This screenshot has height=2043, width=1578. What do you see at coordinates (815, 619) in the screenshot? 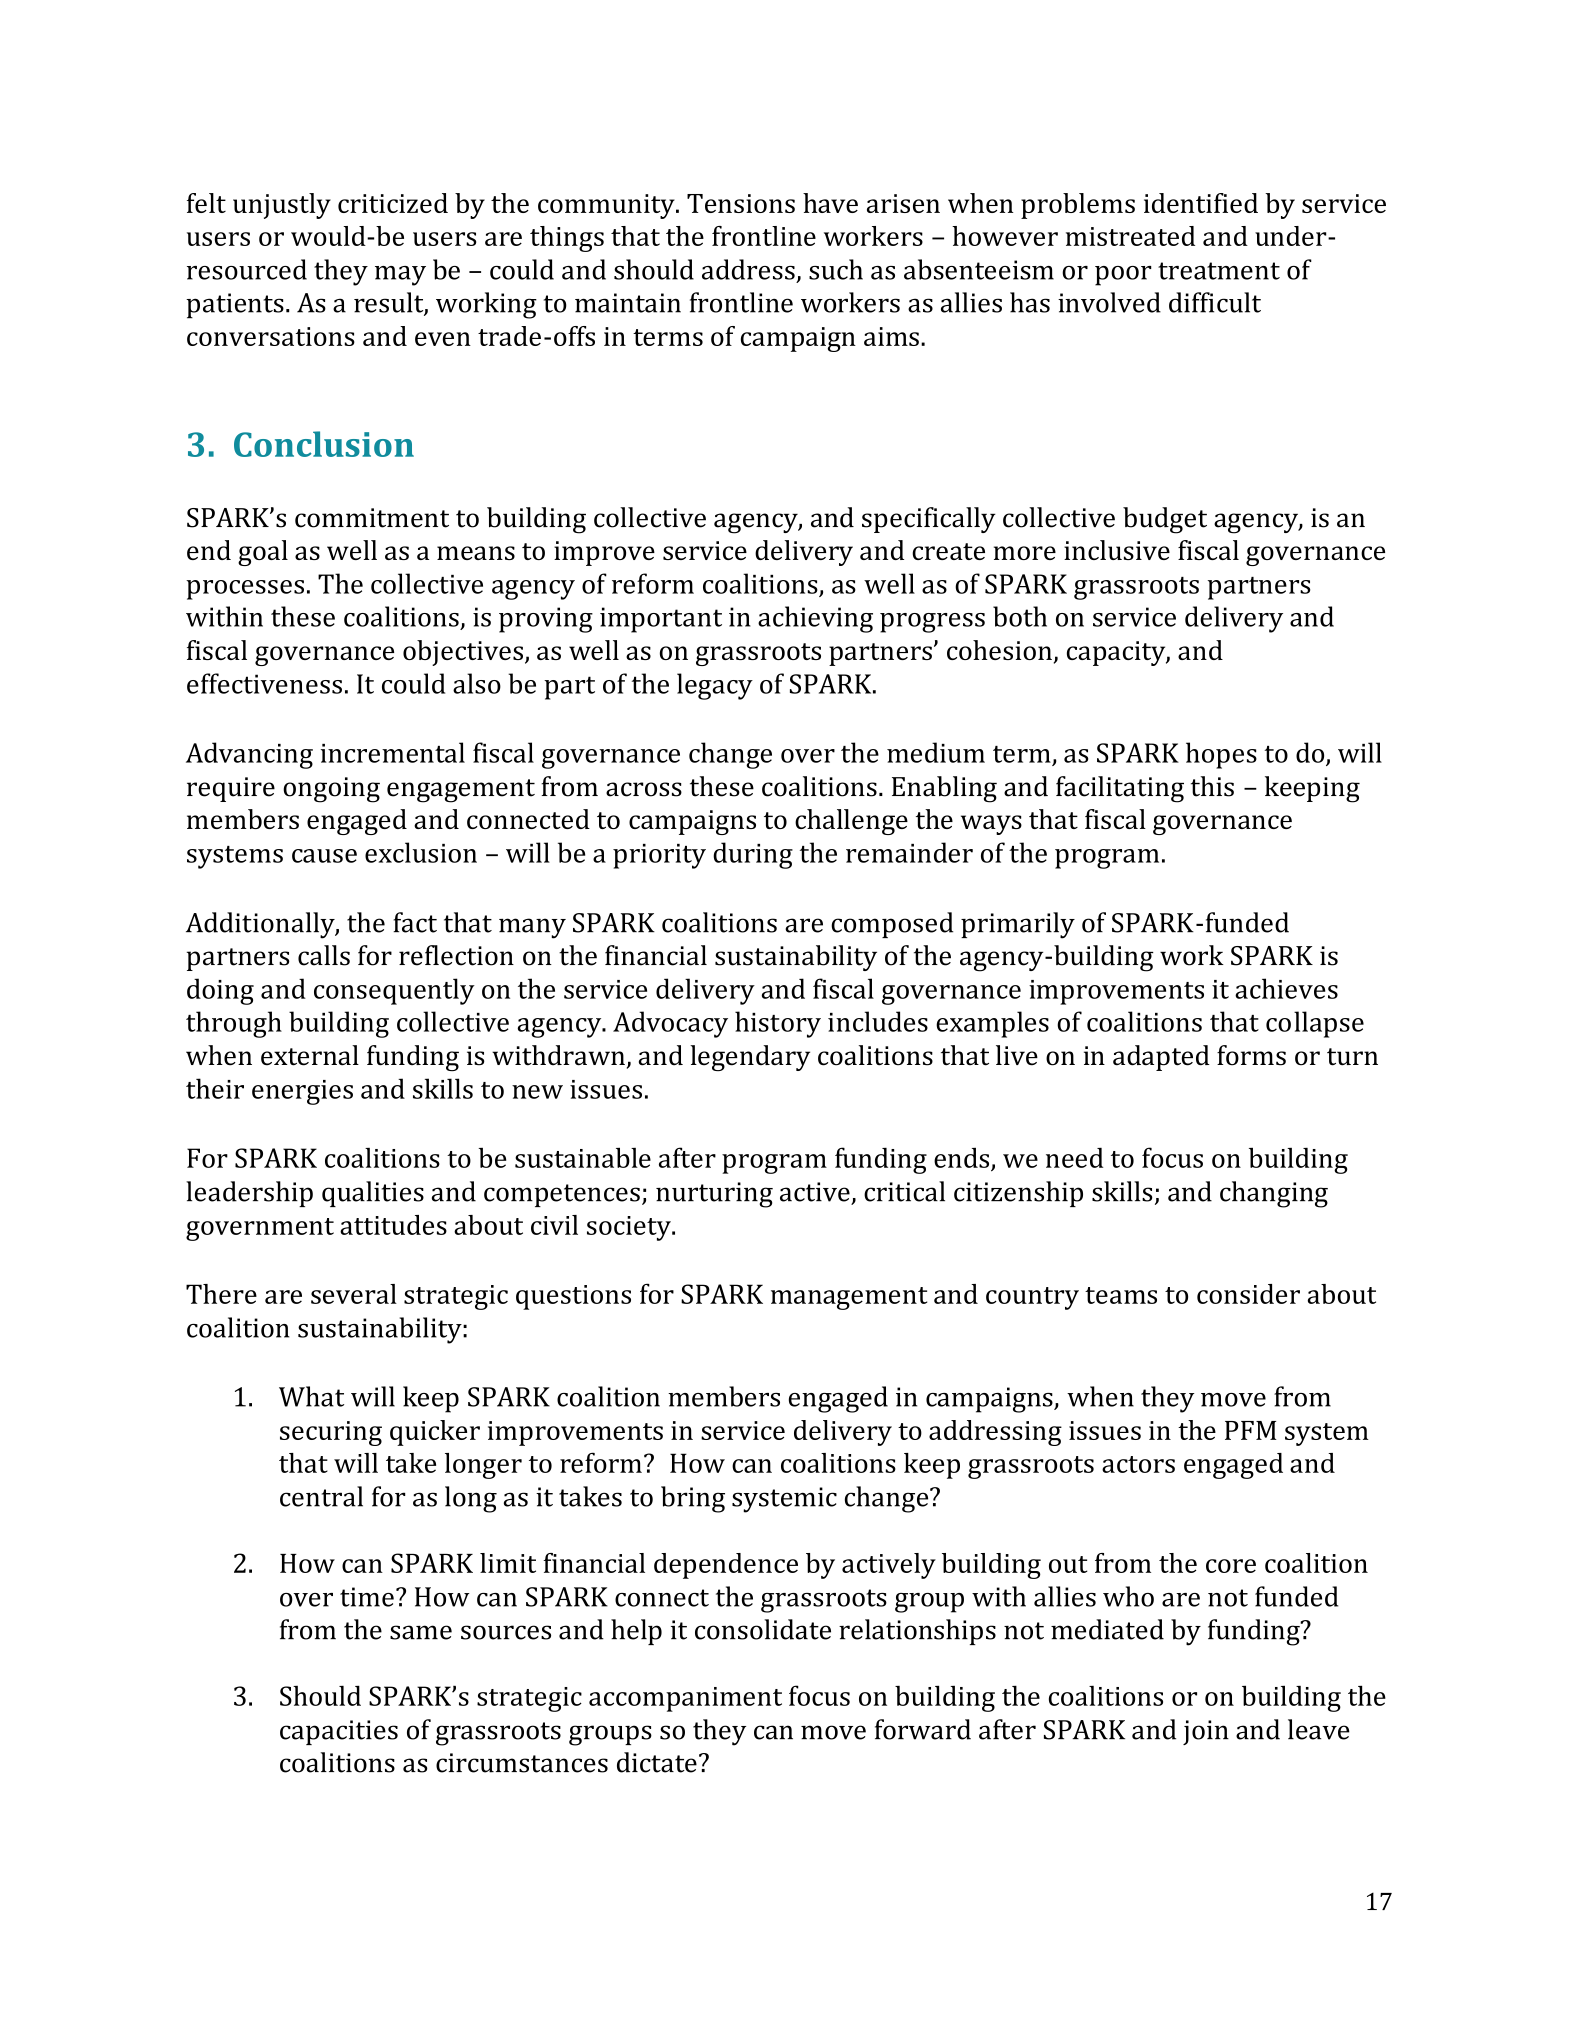
I see `achieving` at bounding box center [815, 619].
